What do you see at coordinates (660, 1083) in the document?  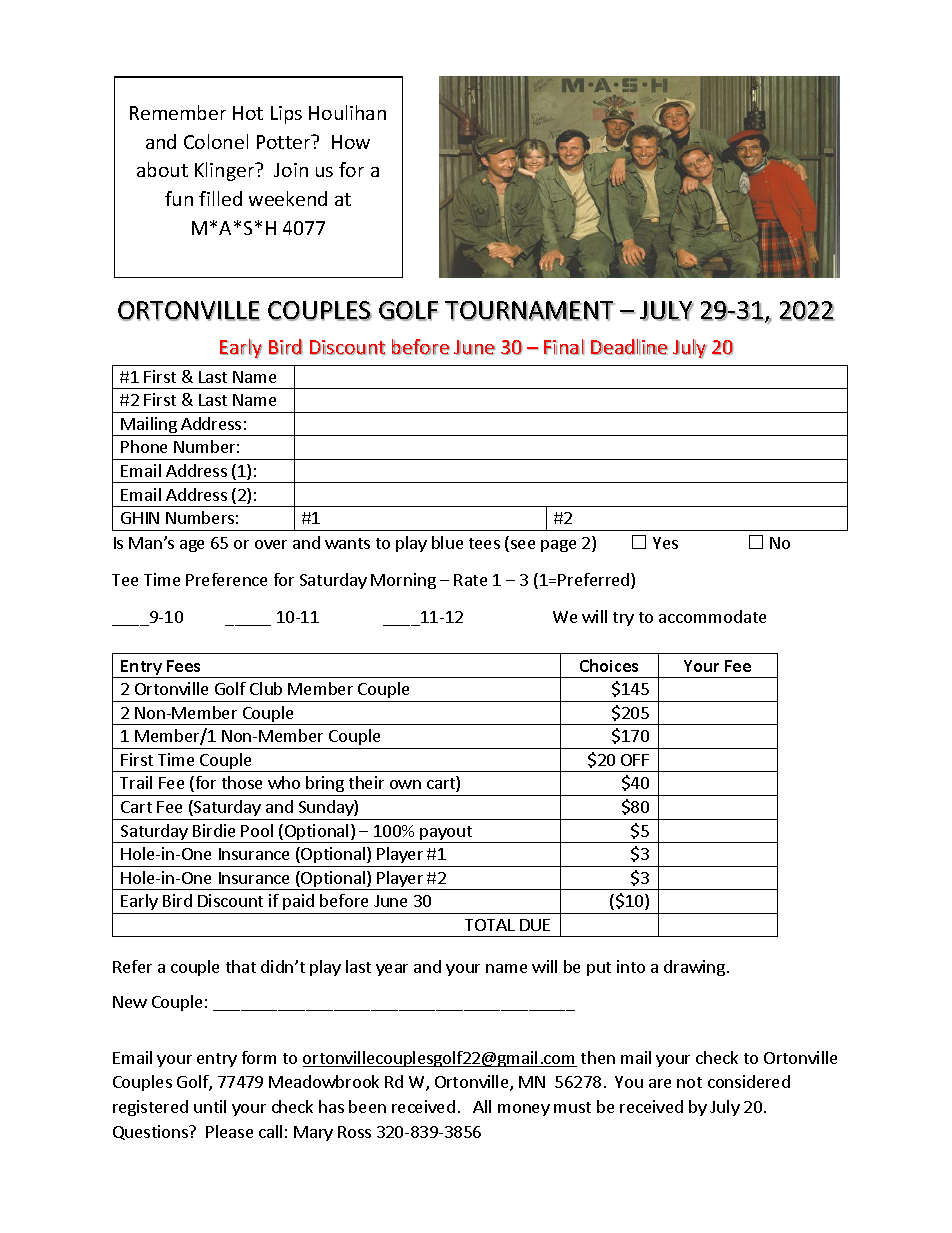 I see `are` at bounding box center [660, 1083].
